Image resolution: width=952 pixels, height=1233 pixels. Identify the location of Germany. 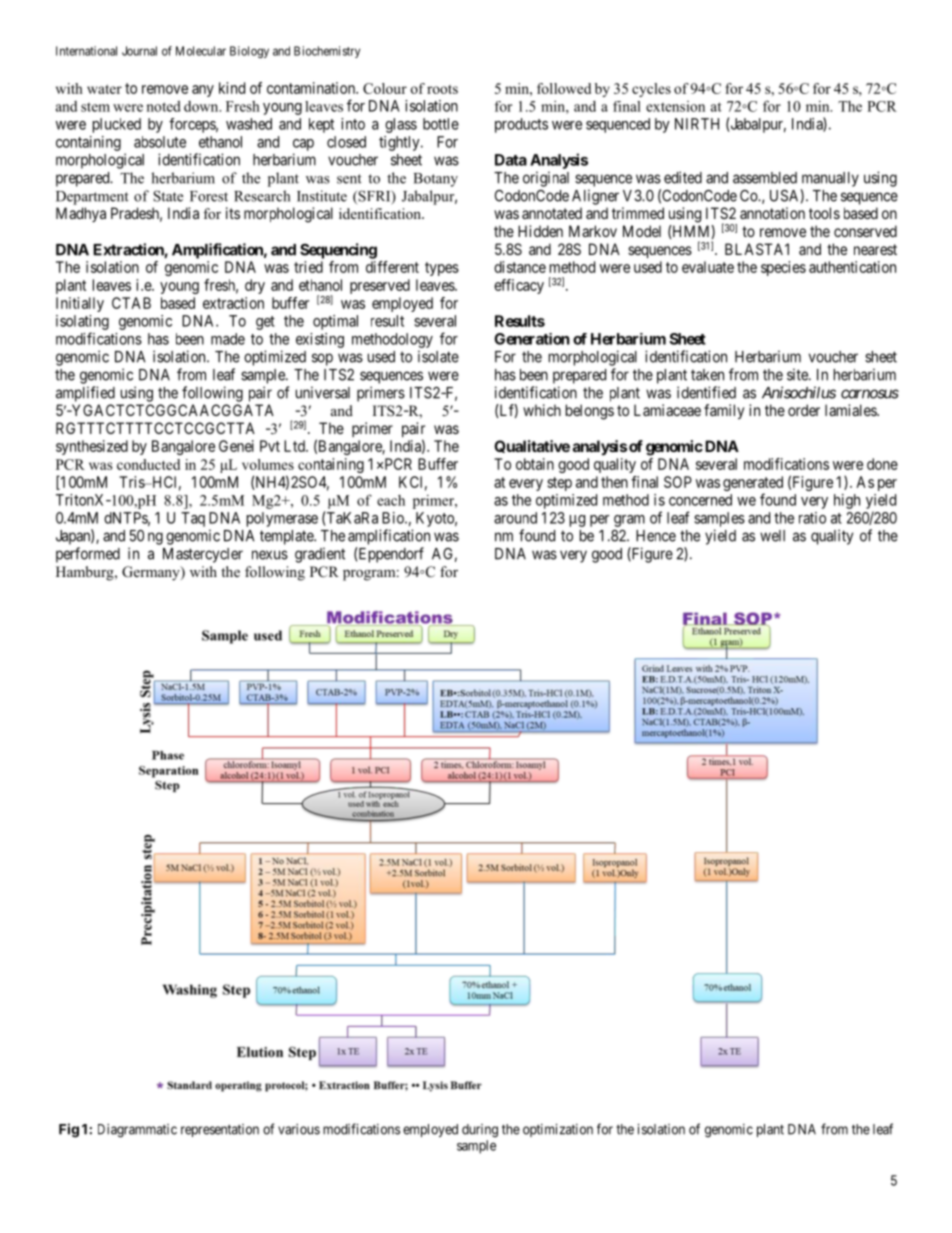
(152, 573).
